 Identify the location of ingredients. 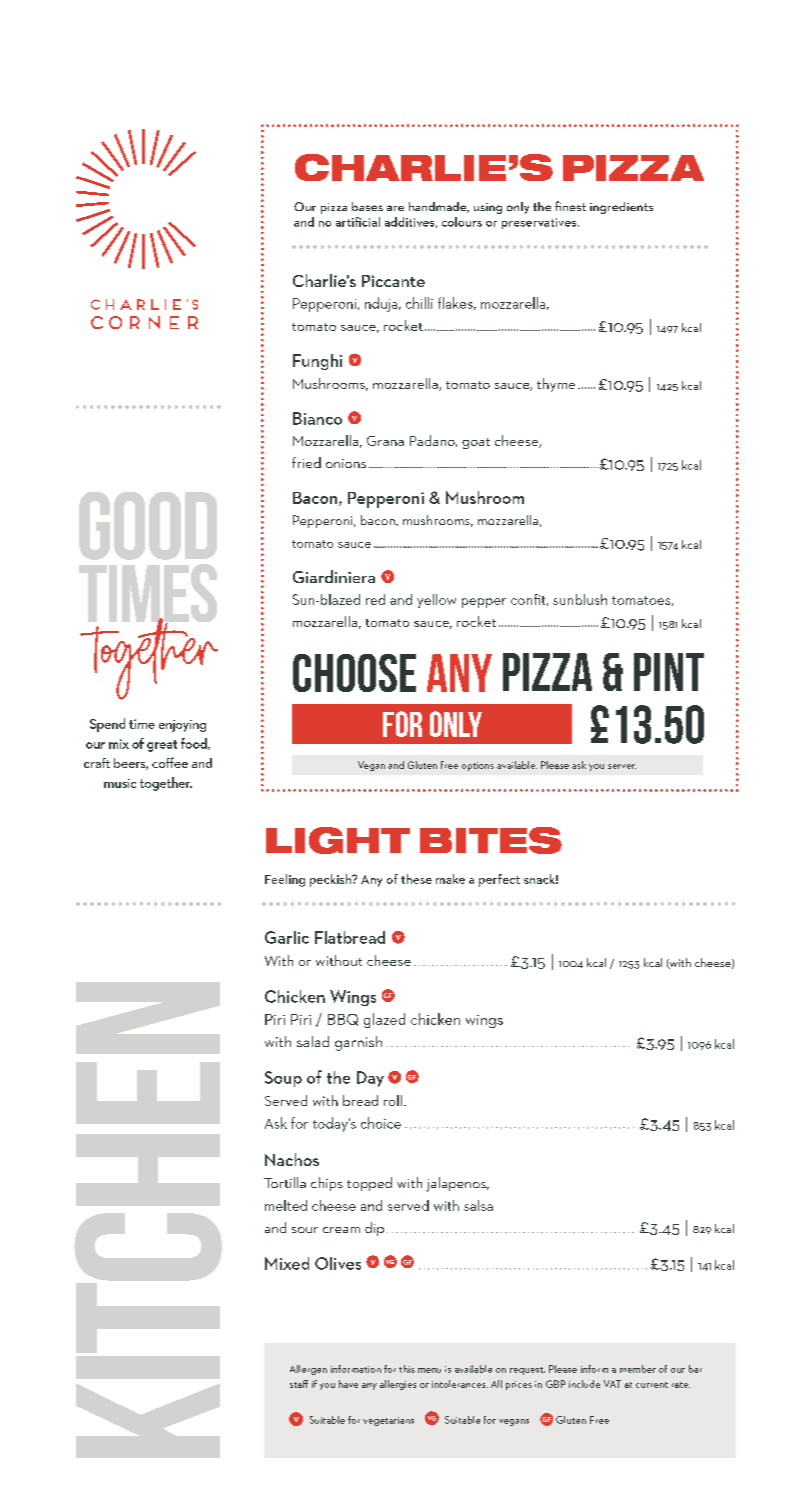
(621, 208).
